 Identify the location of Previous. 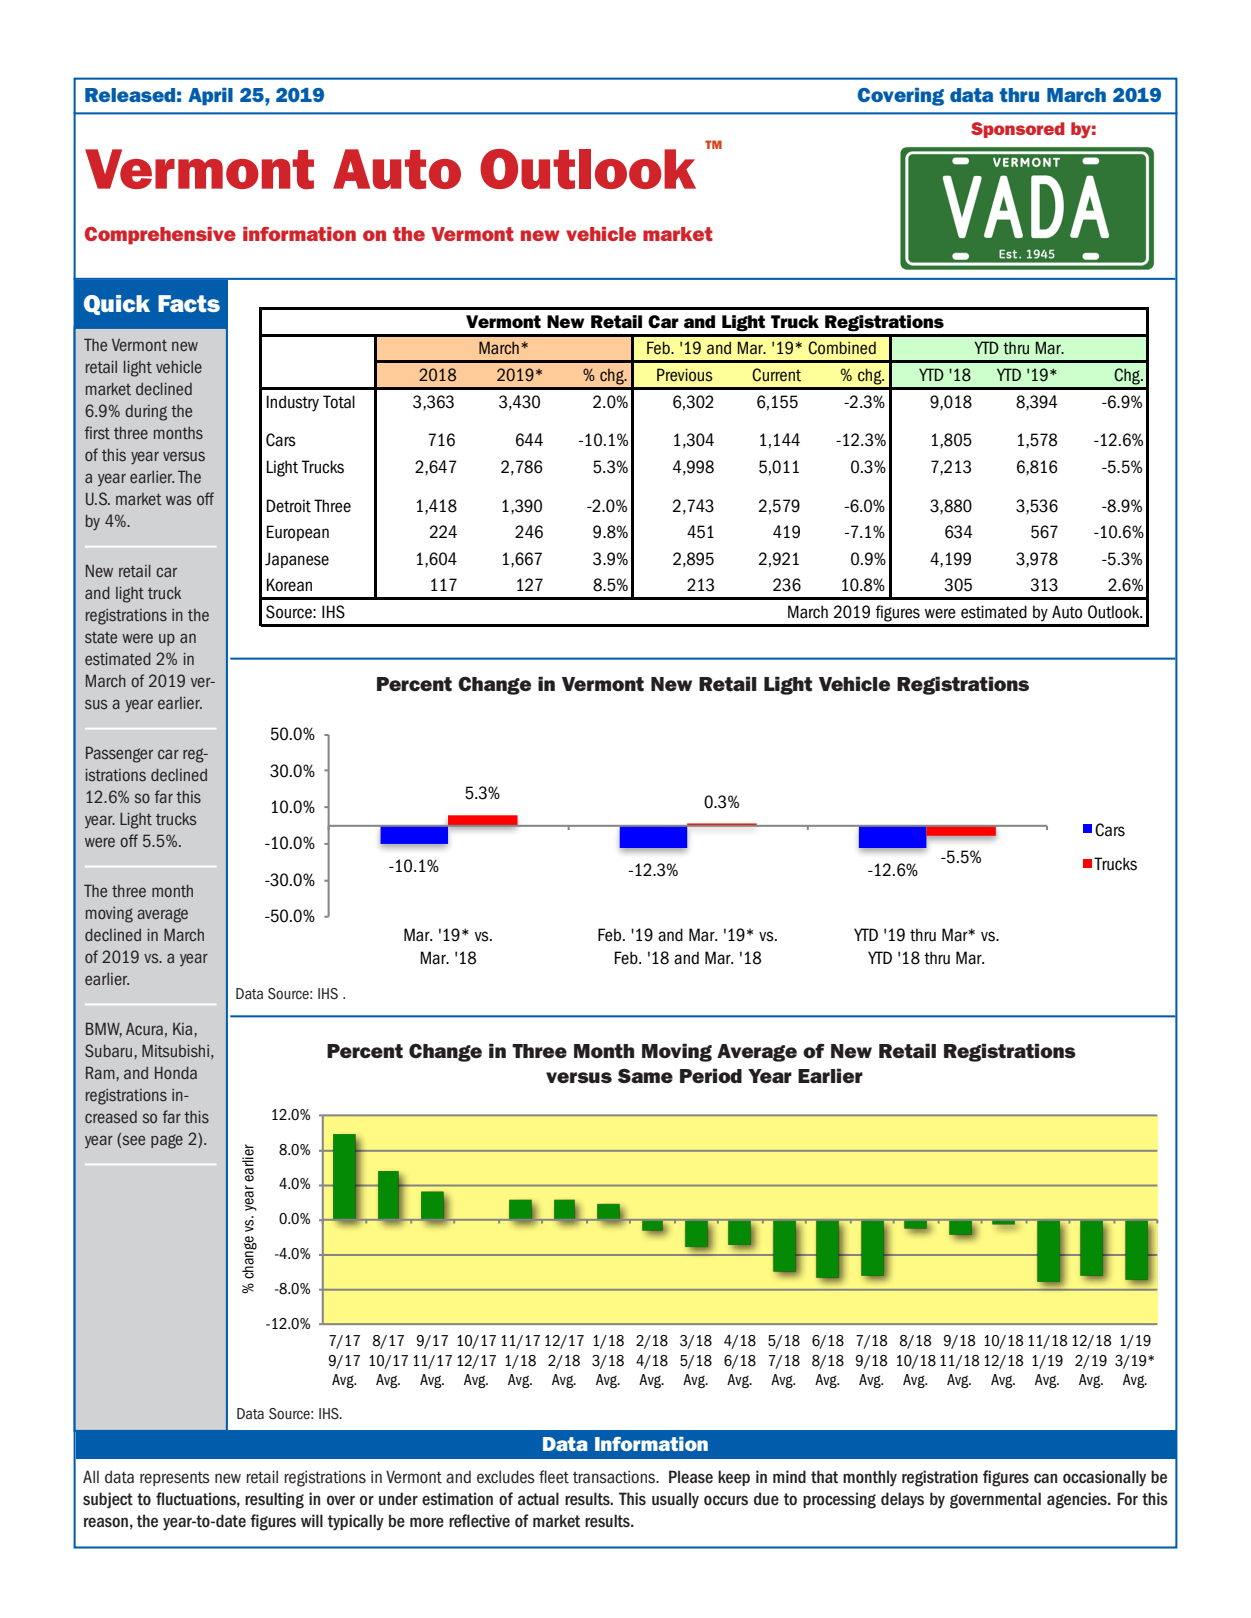
(685, 375).
